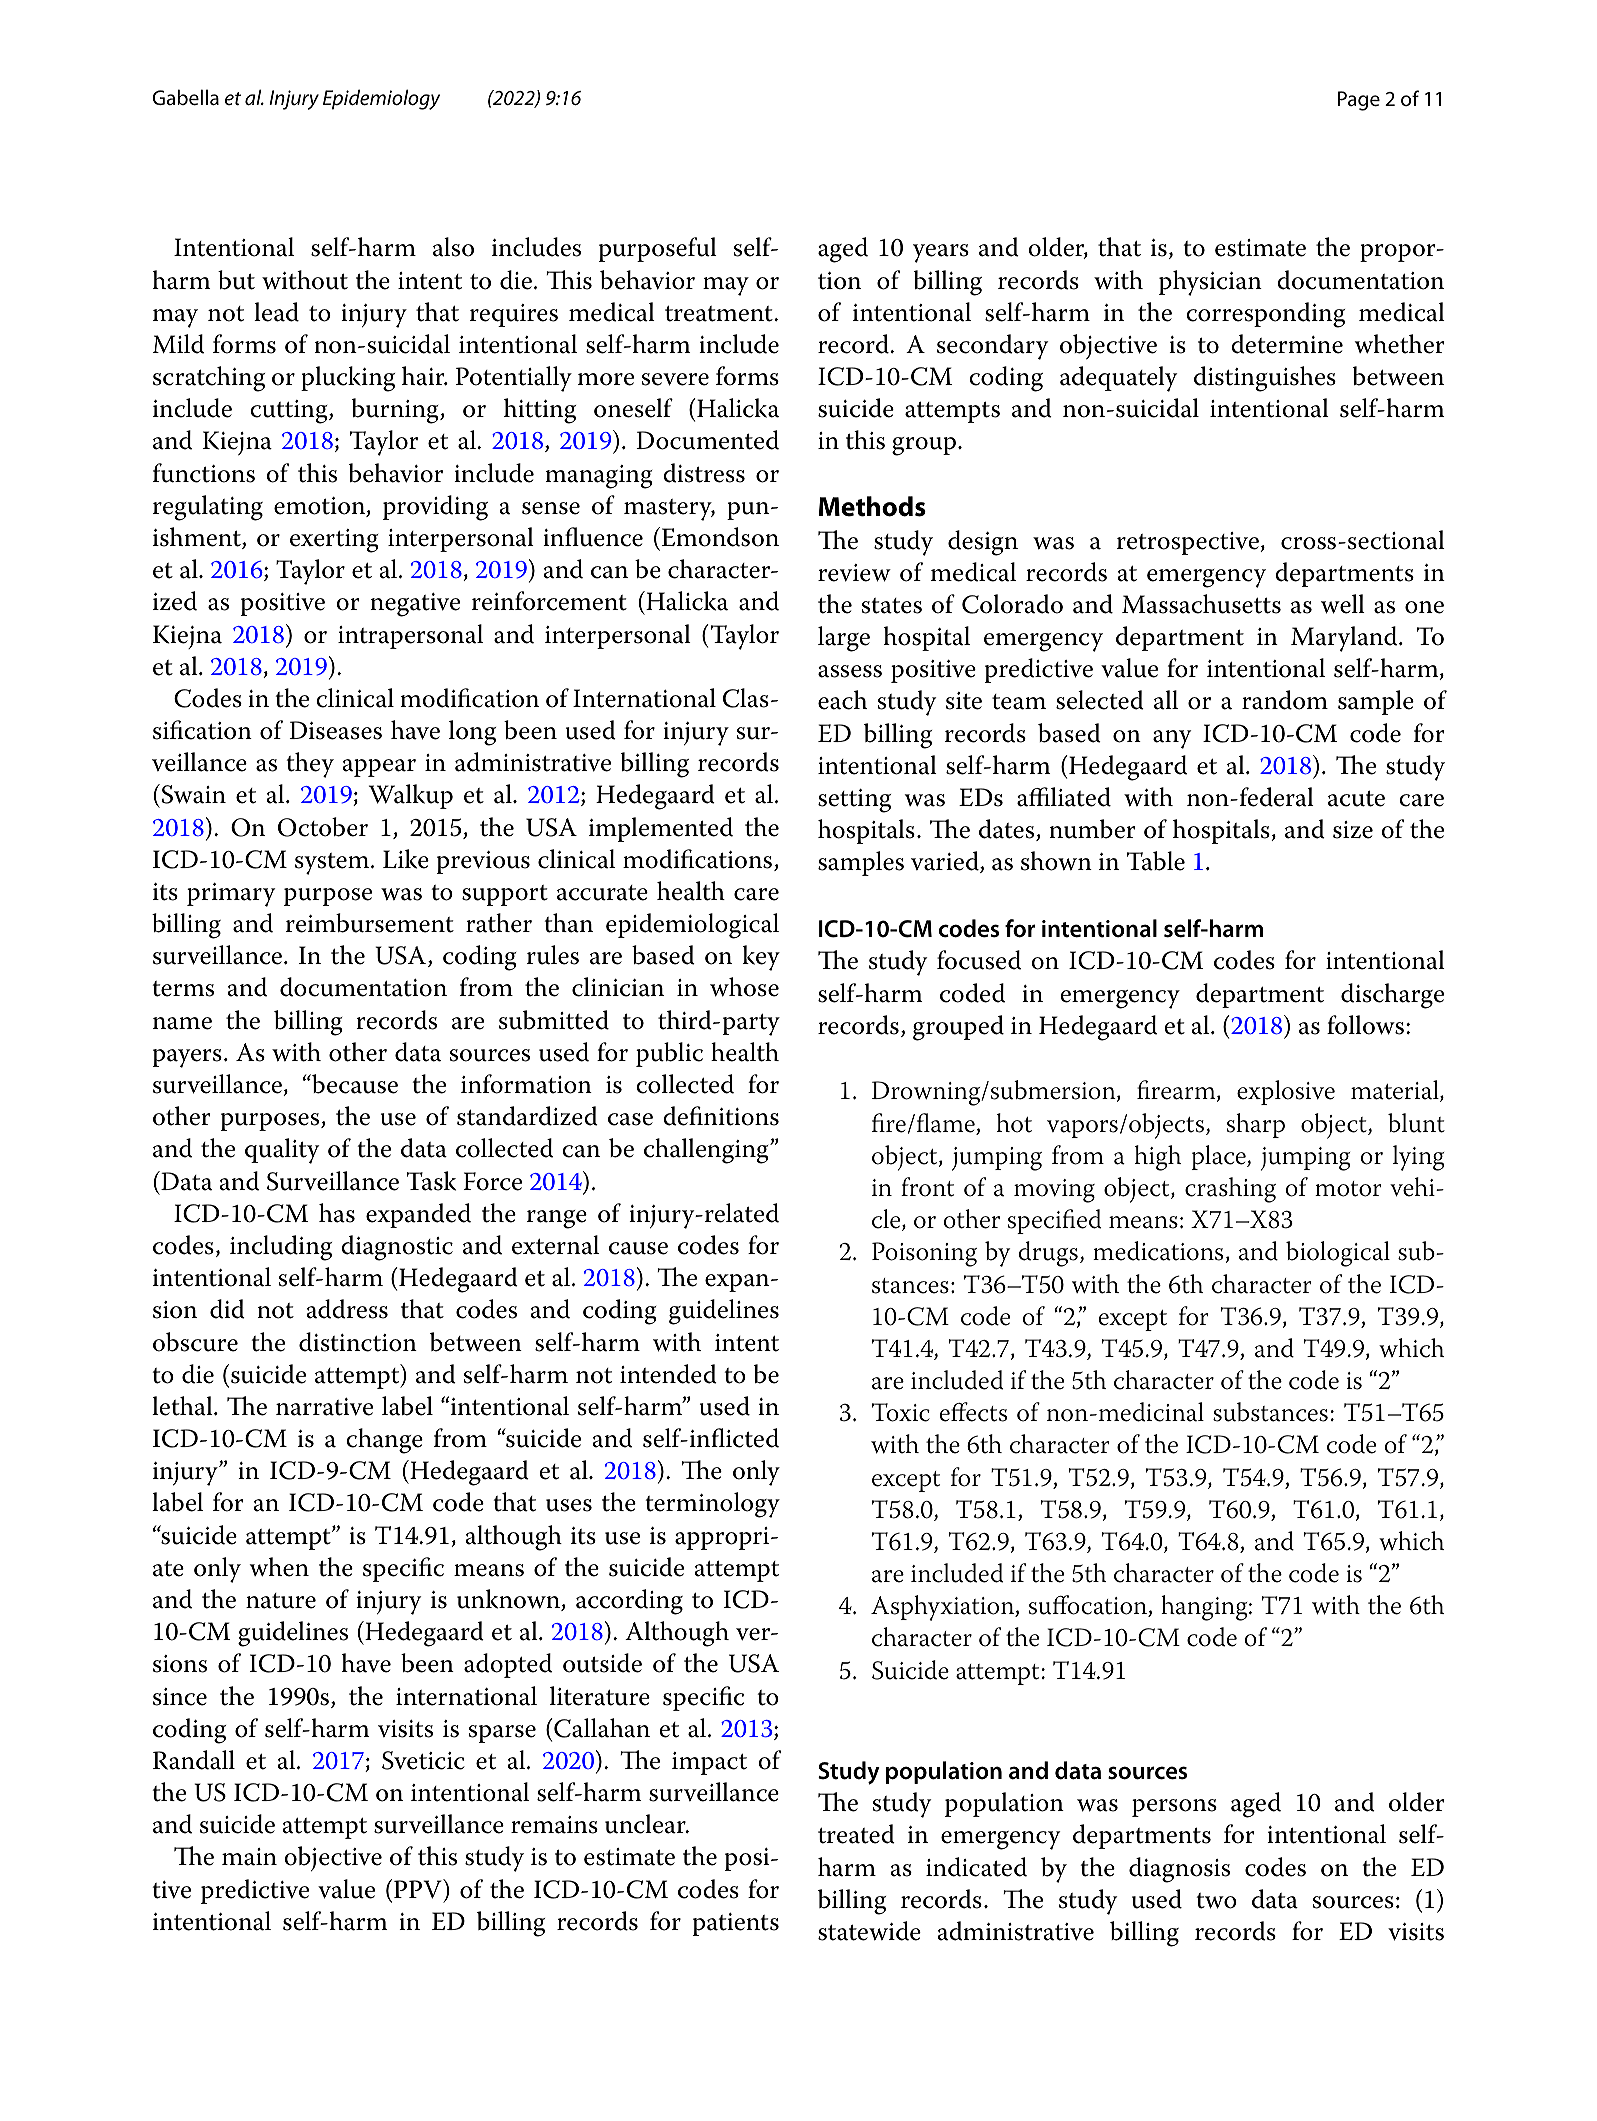 The width and height of the screenshot is (1597, 2121). Describe the element at coordinates (335, 730) in the screenshot. I see `Diseases` at that location.
